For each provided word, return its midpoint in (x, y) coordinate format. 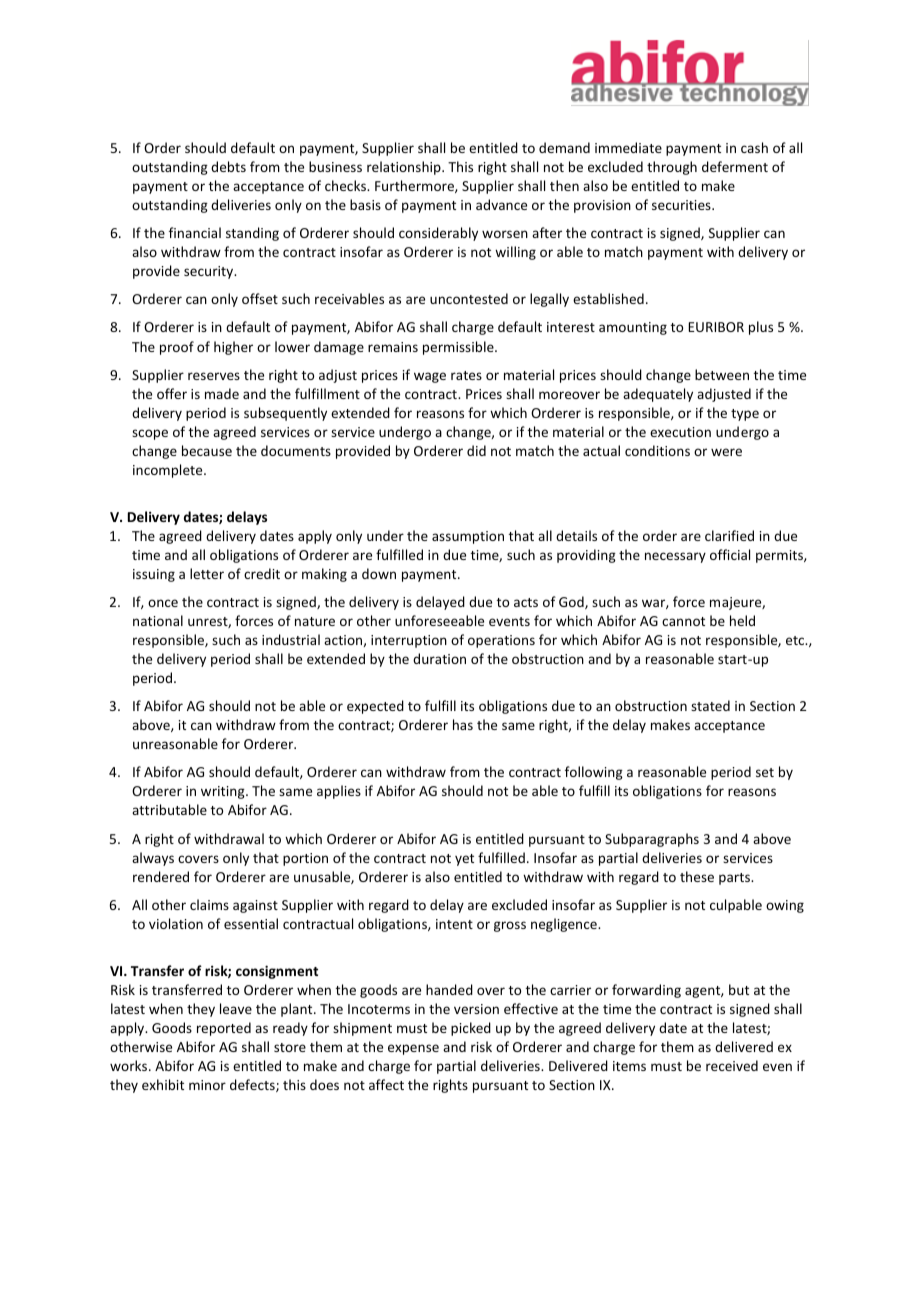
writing (224, 792)
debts (228, 166)
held (742, 620)
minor (207, 1085)
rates (466, 375)
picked (471, 1029)
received (732, 1065)
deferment (735, 166)
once (163, 603)
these (697, 876)
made (222, 393)
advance (501, 204)
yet (464, 860)
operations (501, 641)
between (722, 374)
